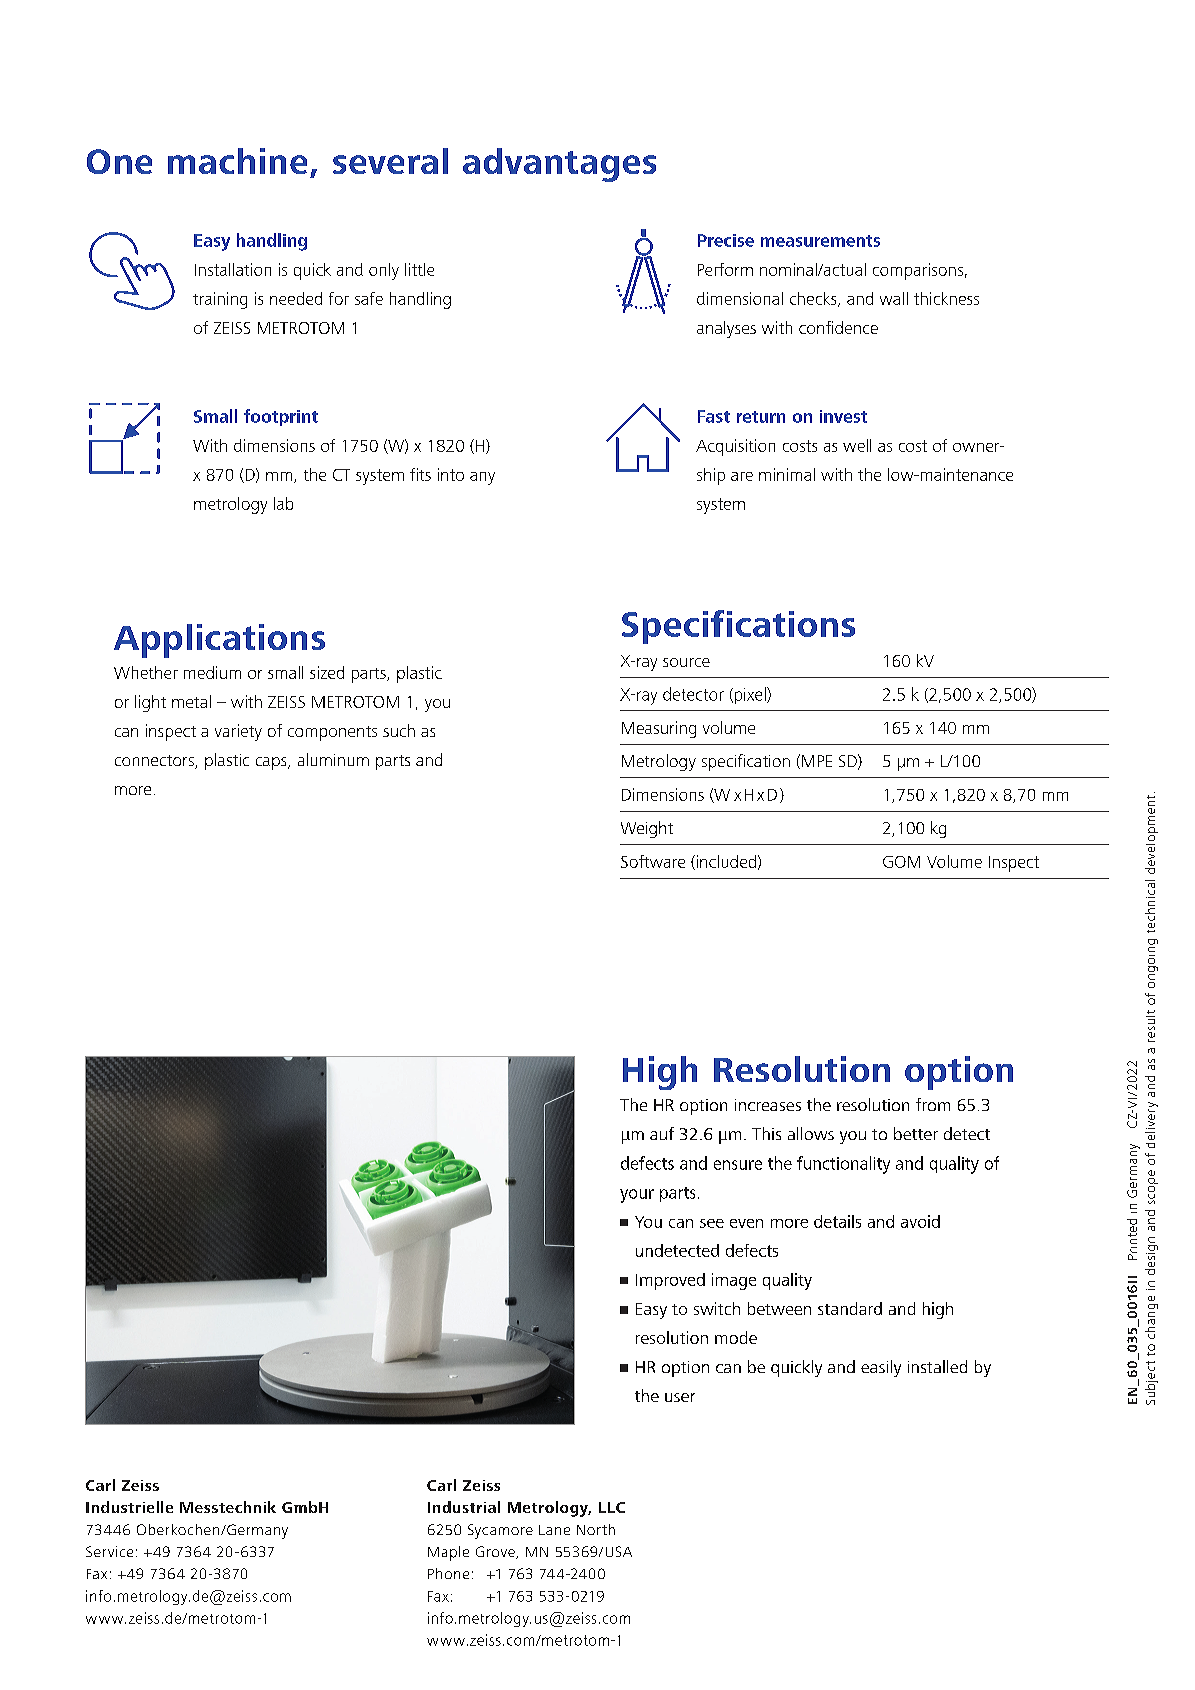 The image size is (1195, 1690). Describe the element at coordinates (787, 474) in the screenshot. I see `minimal` at that location.
